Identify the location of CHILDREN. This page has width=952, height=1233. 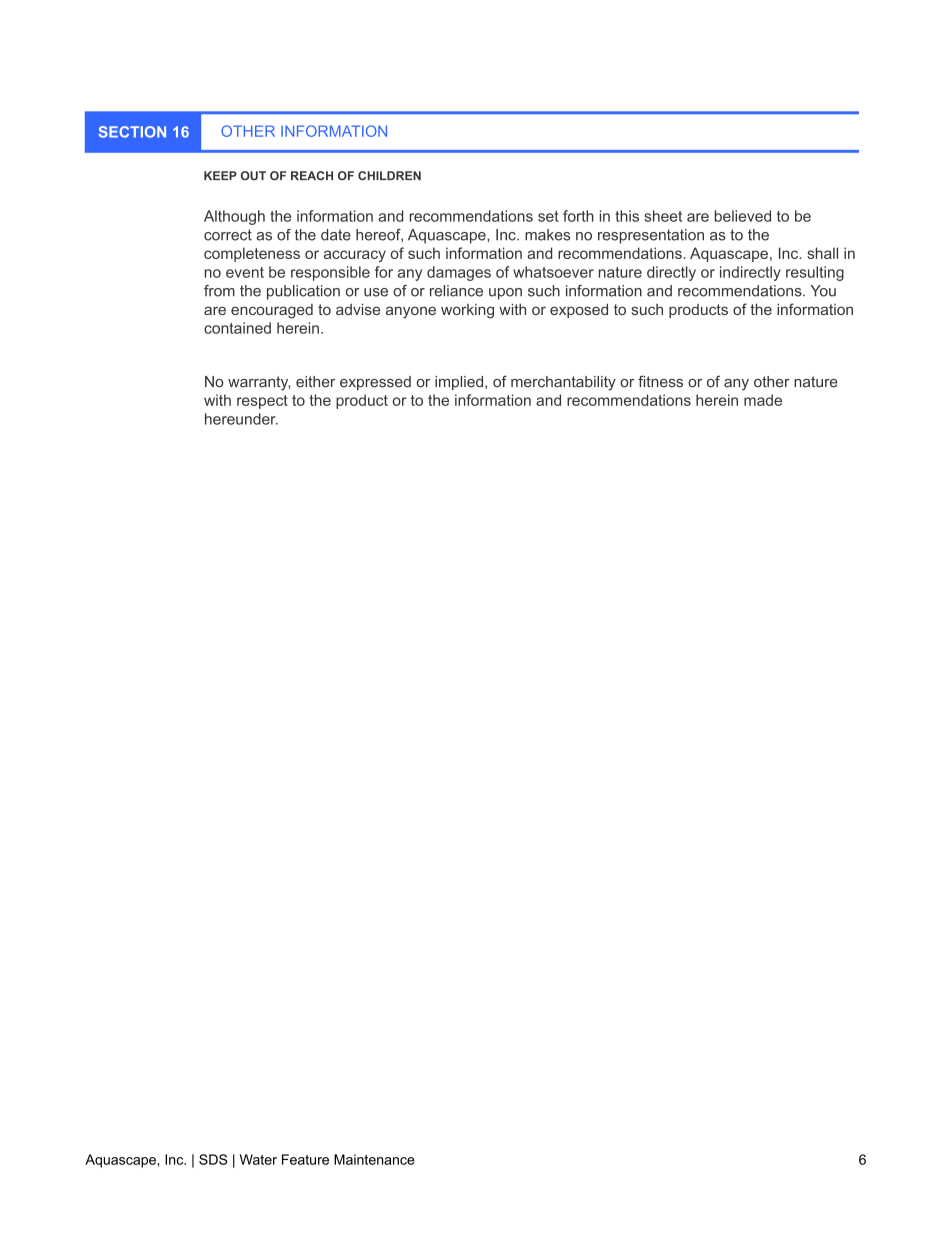
(389, 176).
